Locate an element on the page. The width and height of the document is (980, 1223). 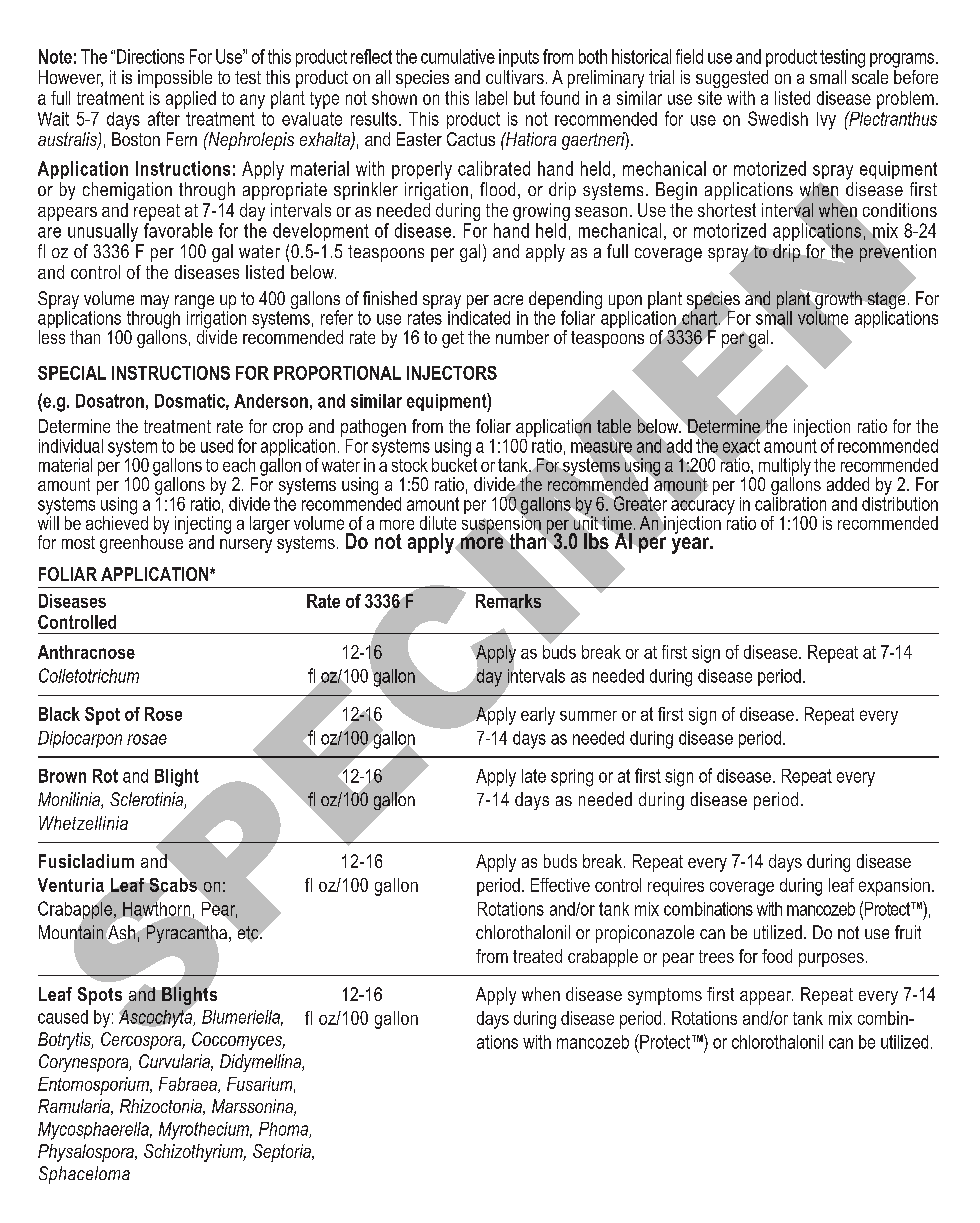
impossible is located at coordinates (175, 79).
